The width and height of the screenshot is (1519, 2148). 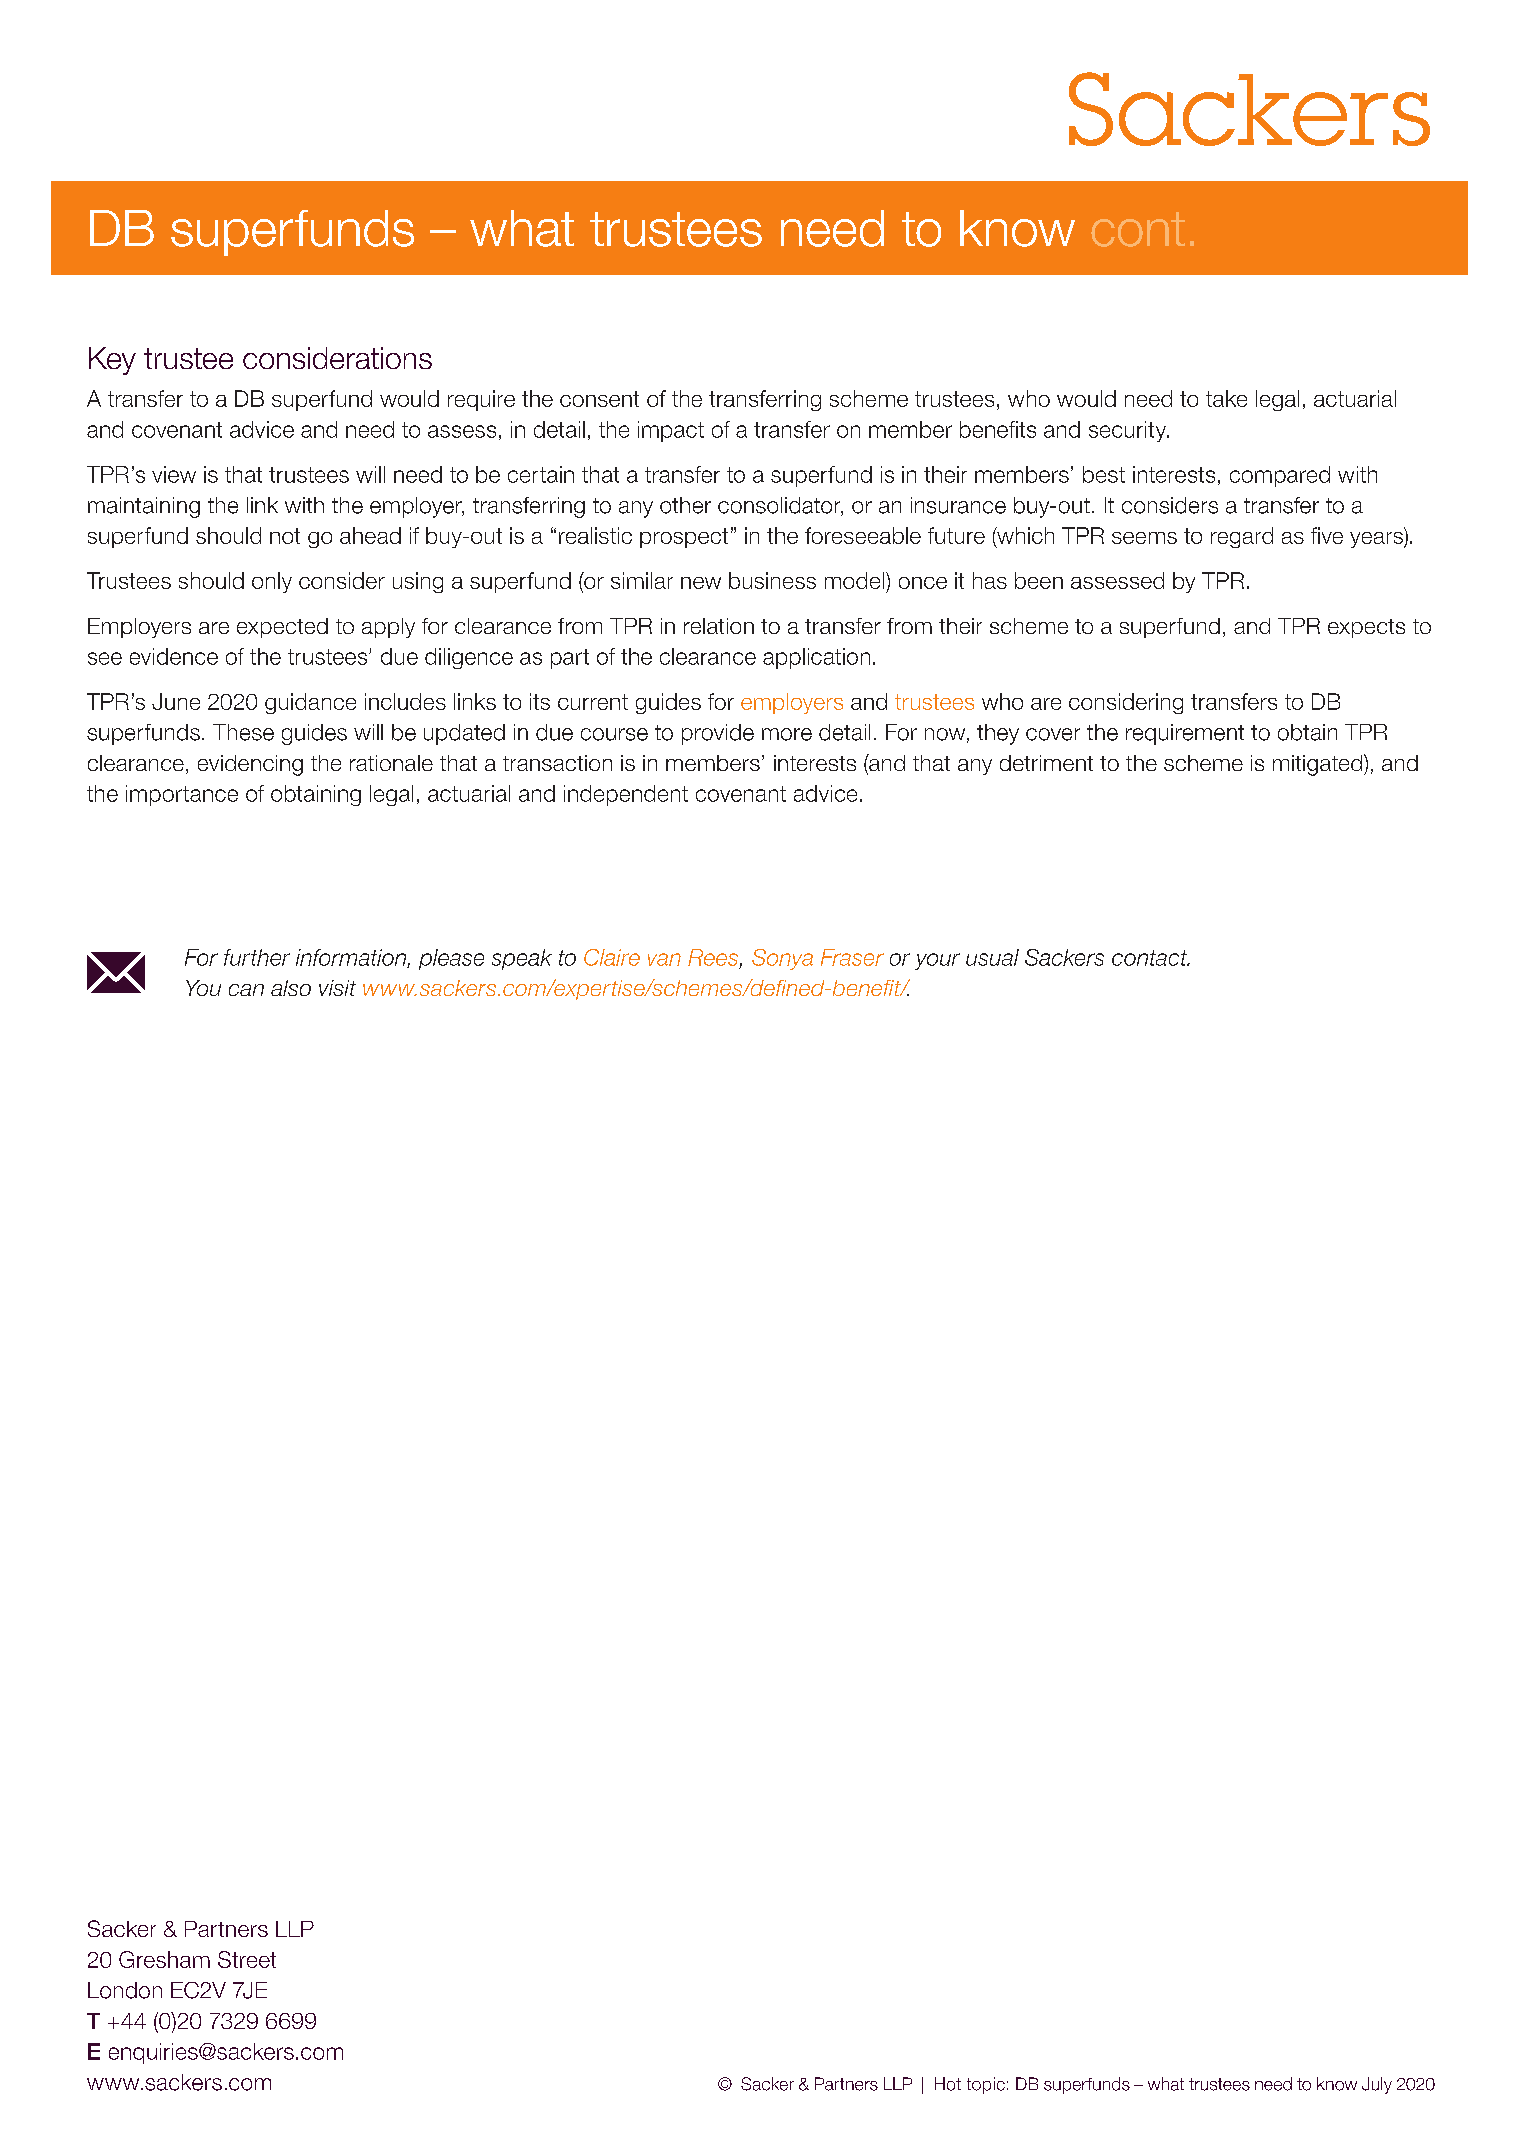 What do you see at coordinates (247, 1959) in the screenshot?
I see `Street` at bounding box center [247, 1959].
